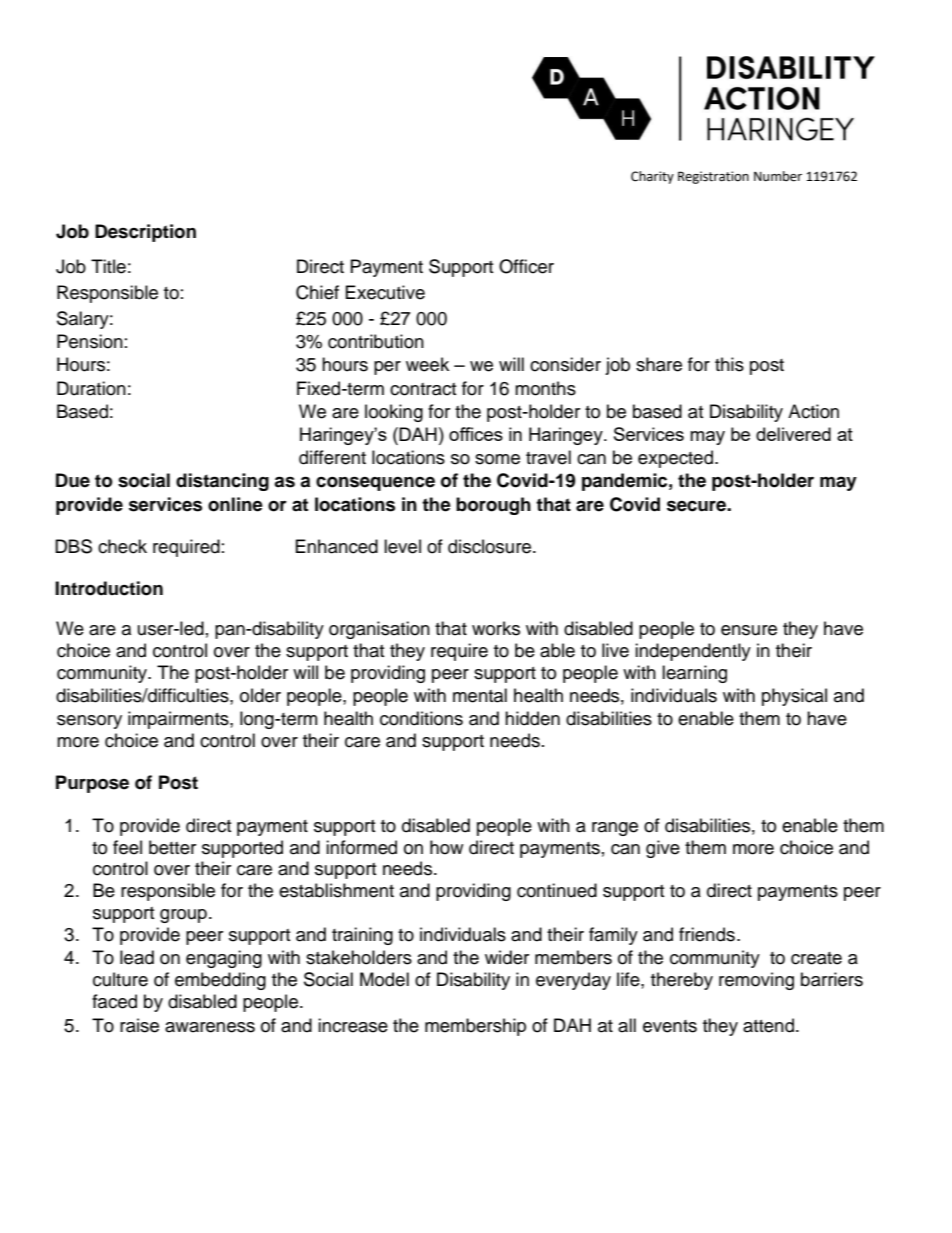 The height and width of the screenshot is (1233, 952). I want to click on raise, so click(139, 1025).
